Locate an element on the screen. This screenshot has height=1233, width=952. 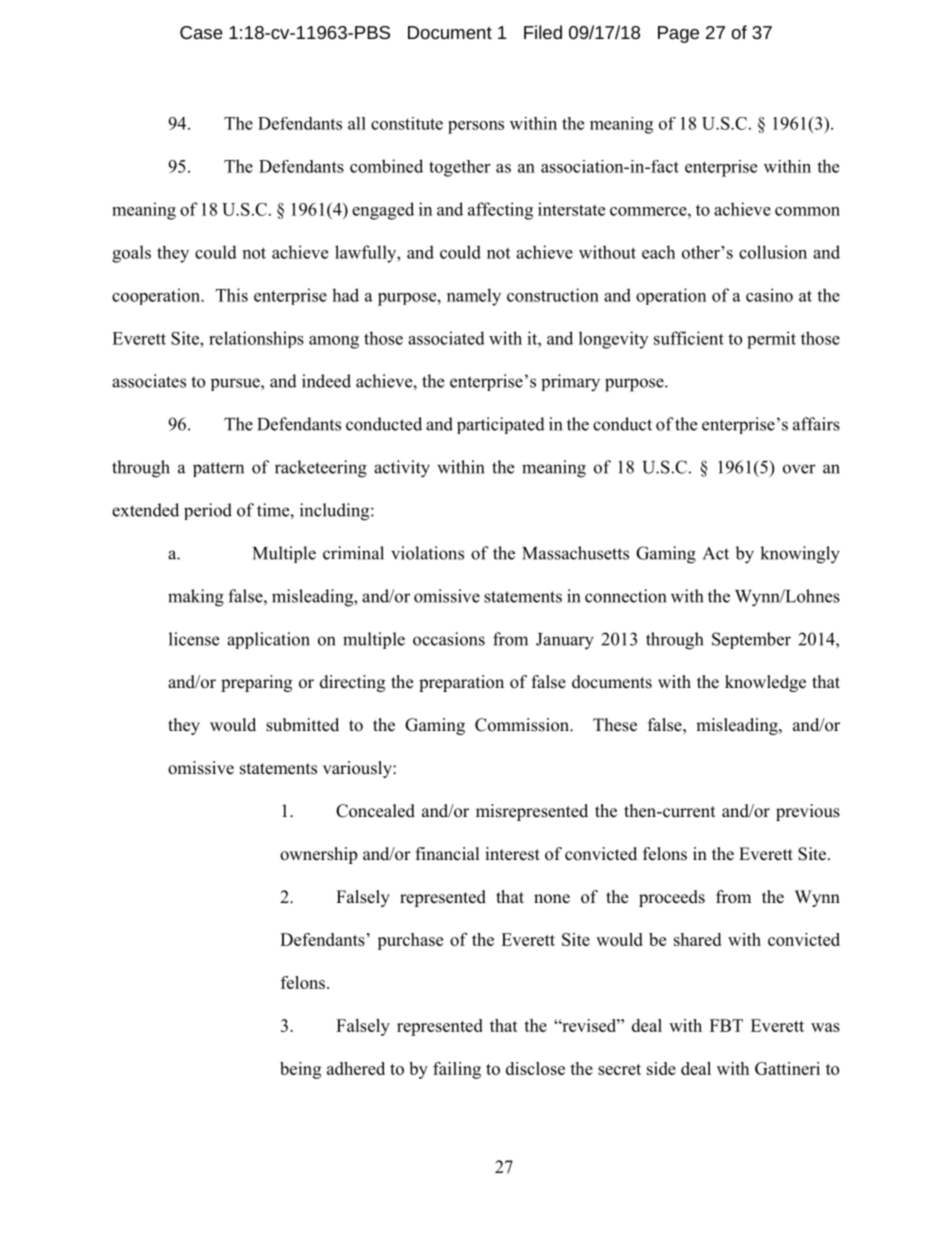
knowledge is located at coordinates (765, 683).
